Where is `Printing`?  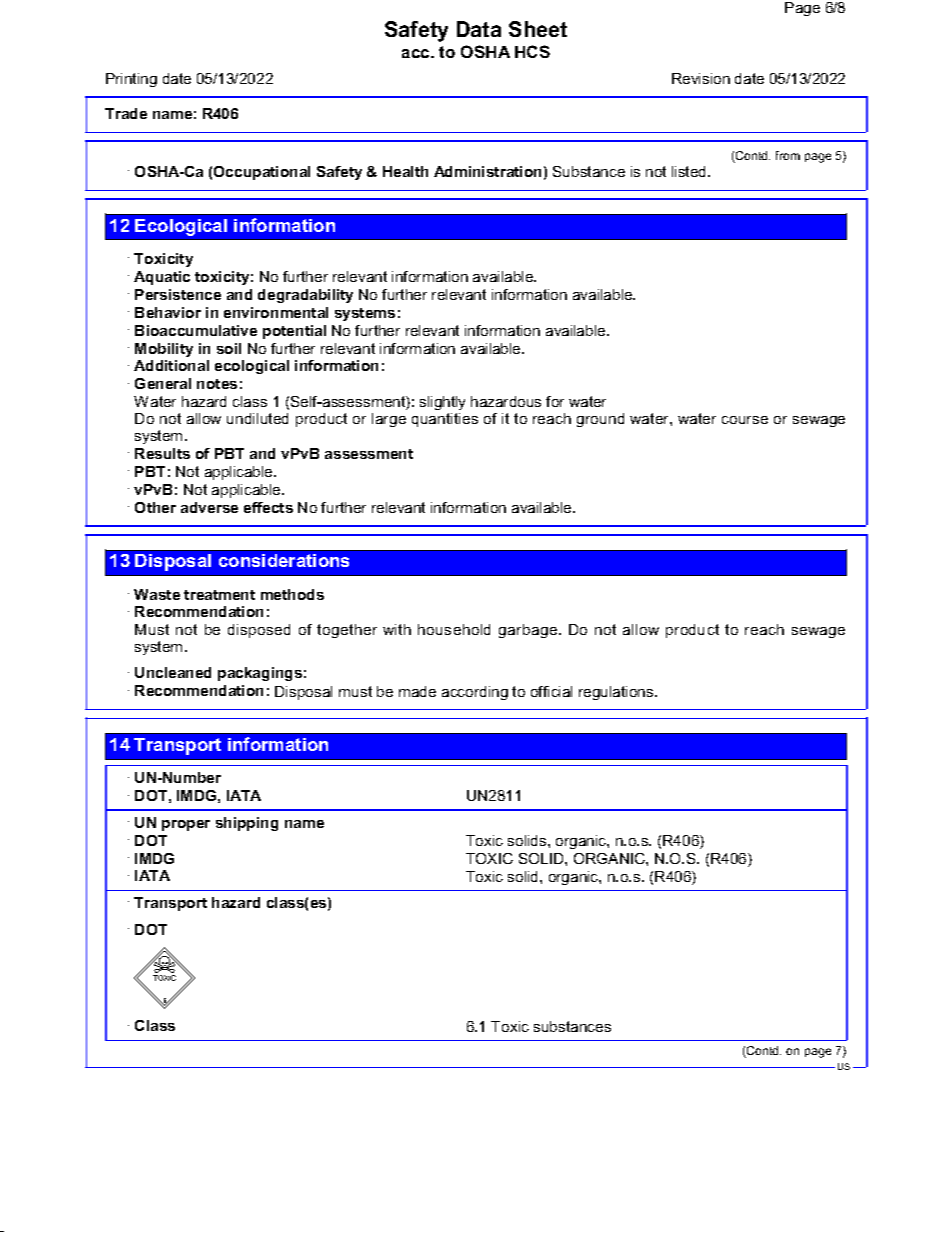 Printing is located at coordinates (131, 80).
